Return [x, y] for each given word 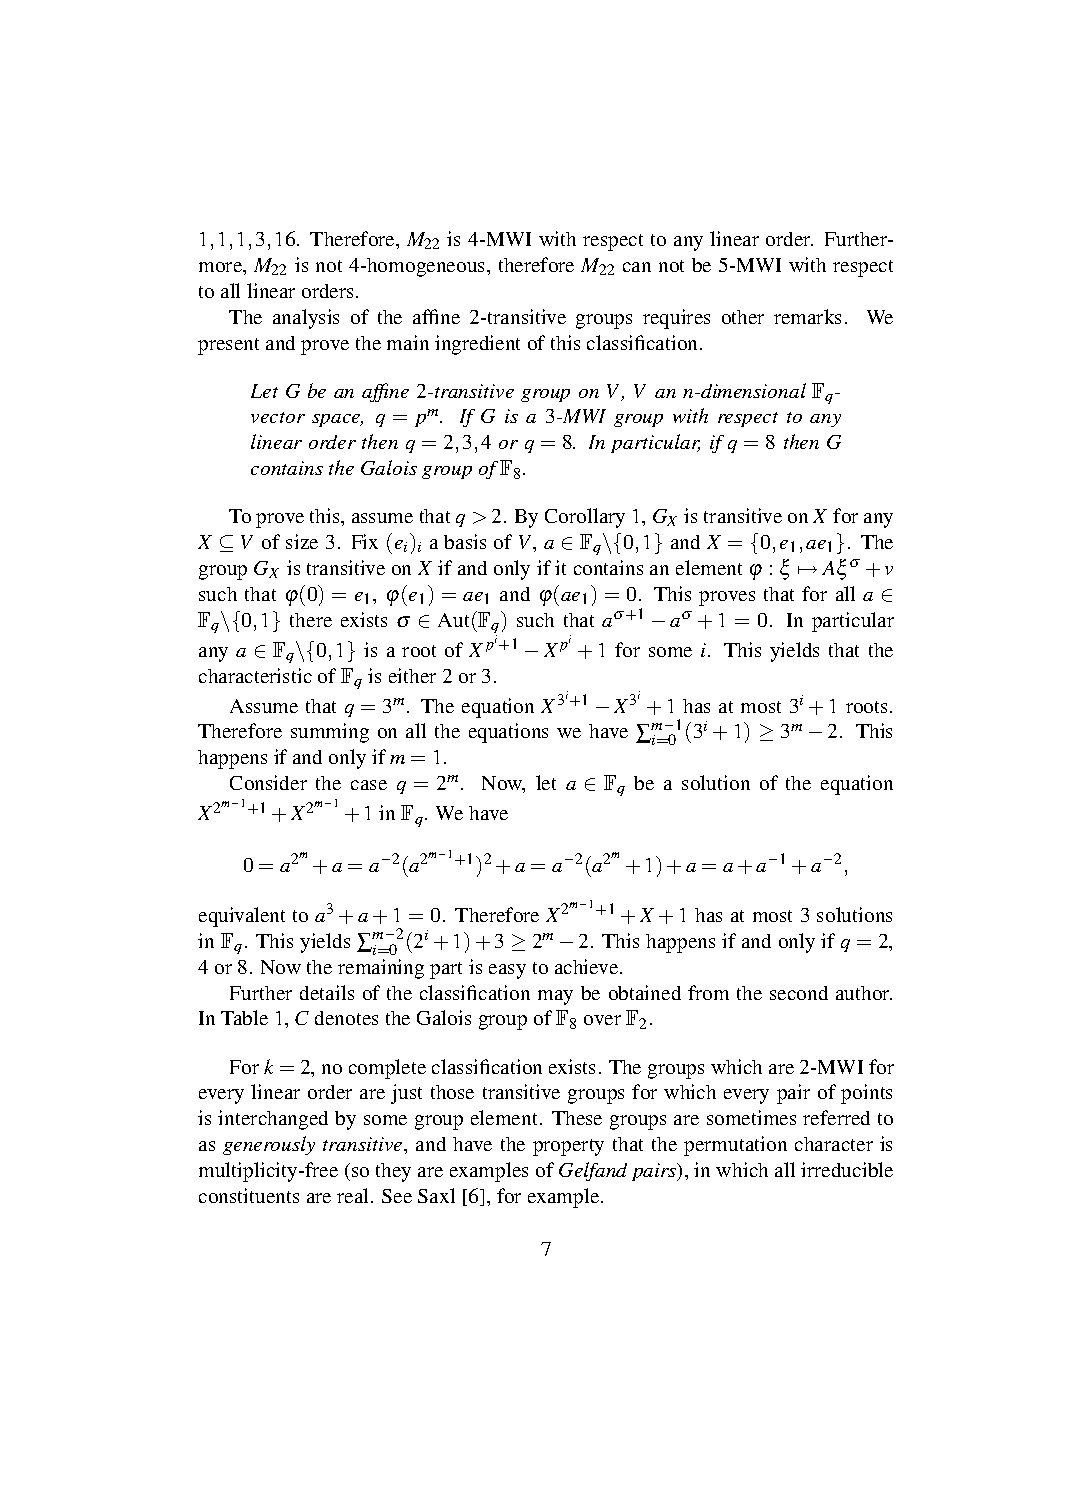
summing [330, 733]
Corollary [585, 518]
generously [269, 1145]
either [412, 675]
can [637, 267]
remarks [807, 316]
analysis [306, 319]
